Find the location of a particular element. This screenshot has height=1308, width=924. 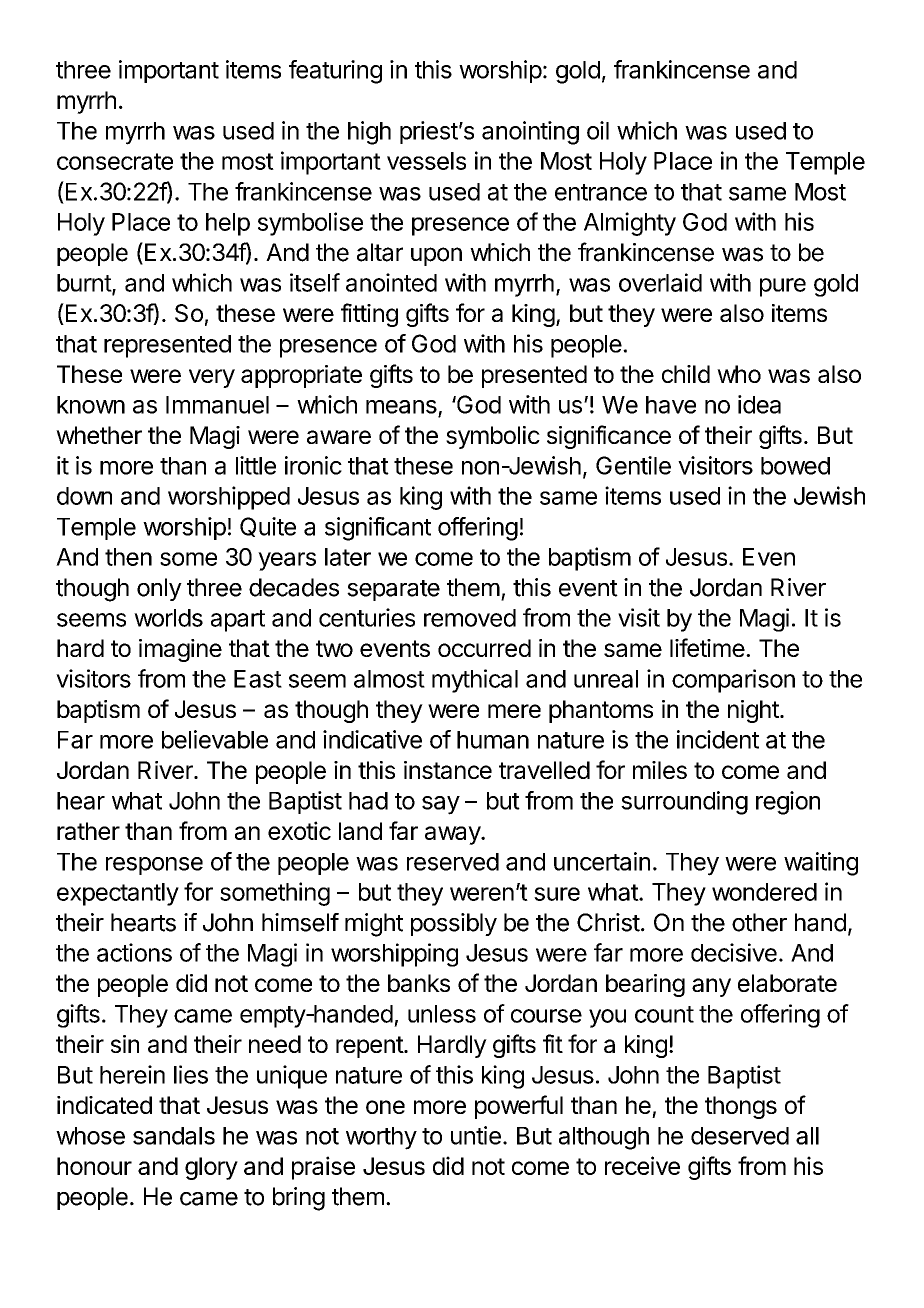

worlds is located at coordinates (168, 618).
